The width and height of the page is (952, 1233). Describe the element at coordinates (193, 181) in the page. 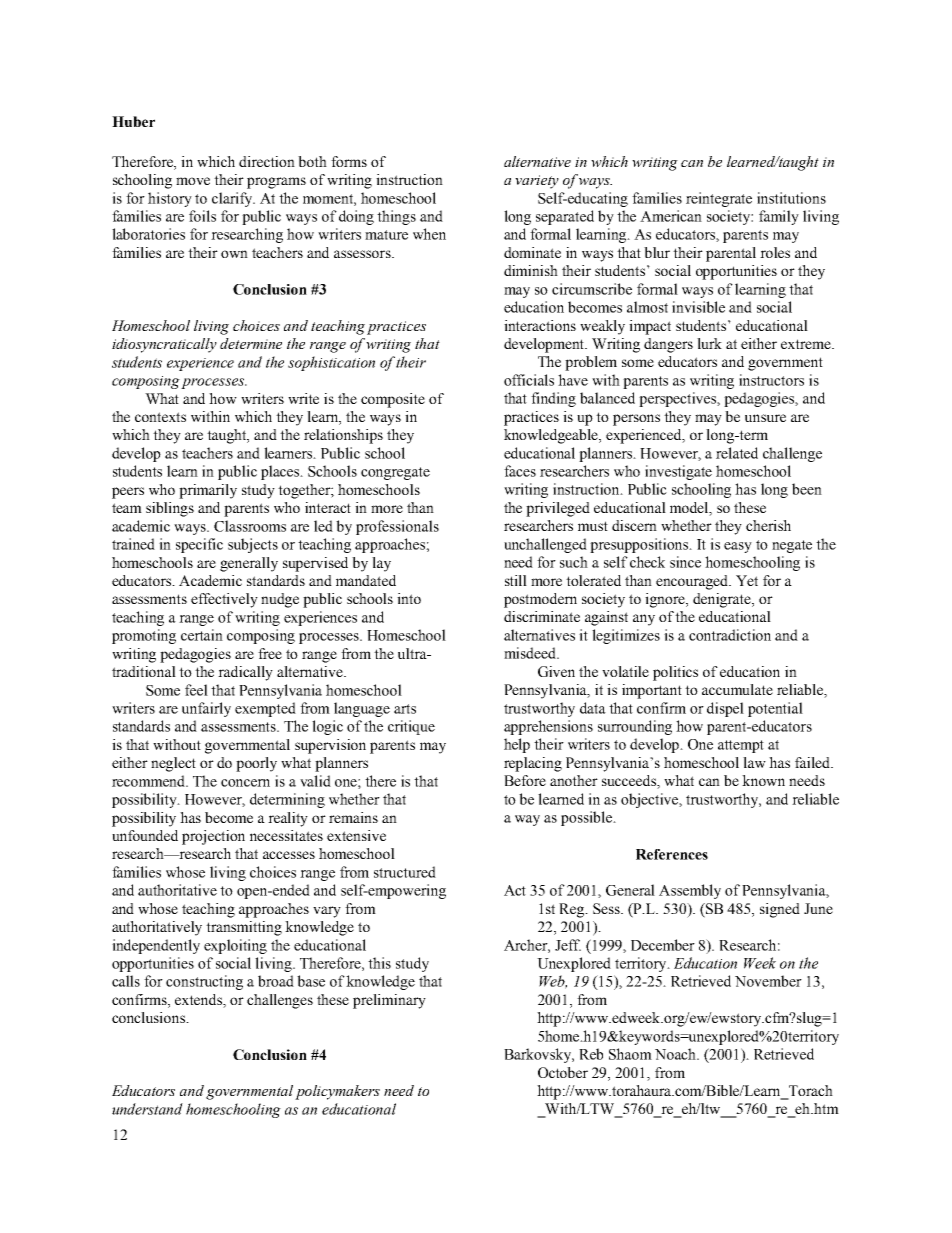

I see `move` at that location.
